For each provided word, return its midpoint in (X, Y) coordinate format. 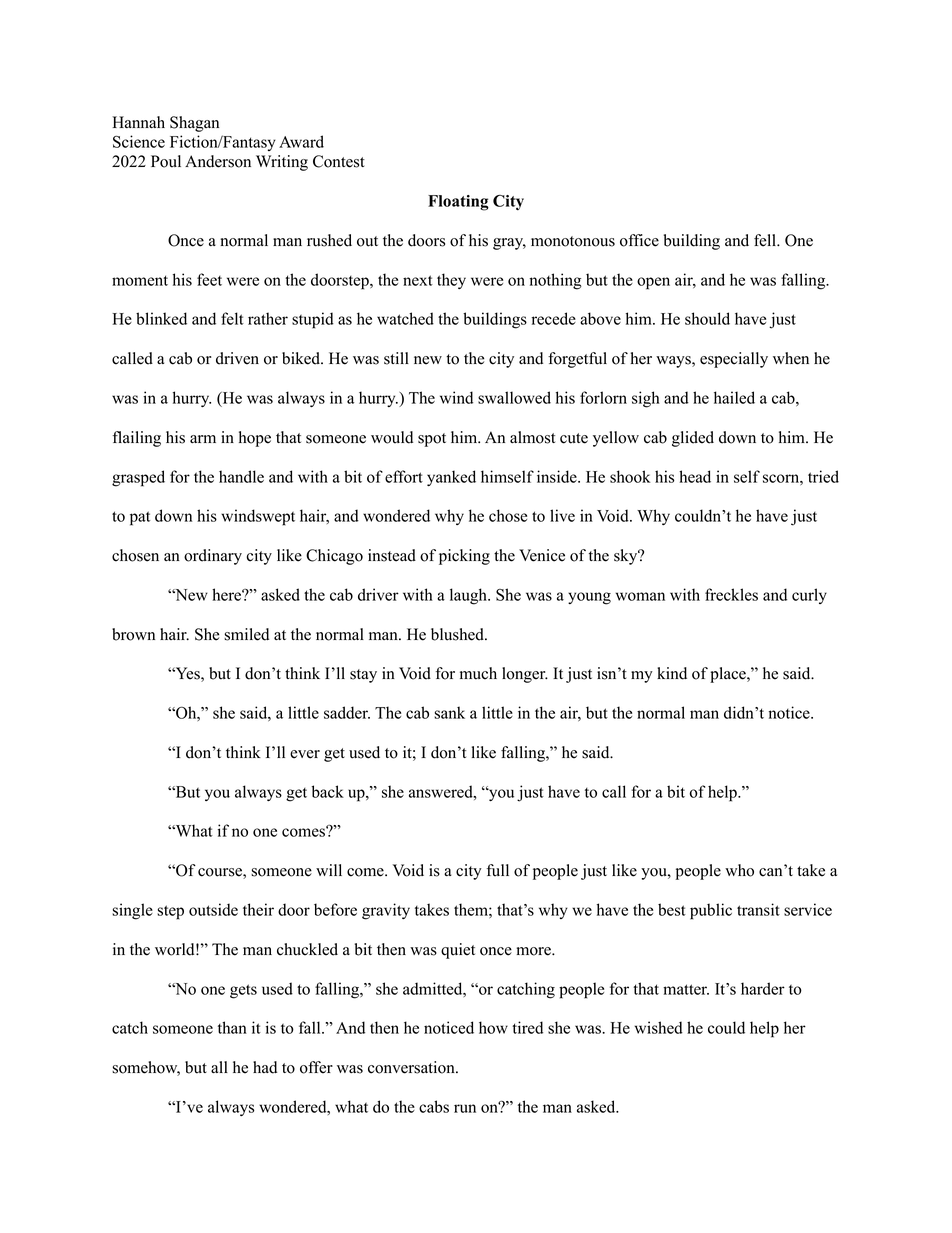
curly (809, 596)
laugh (469, 596)
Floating (458, 203)
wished (659, 1027)
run (465, 1108)
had (265, 1067)
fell (766, 240)
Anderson (218, 161)
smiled (246, 634)
